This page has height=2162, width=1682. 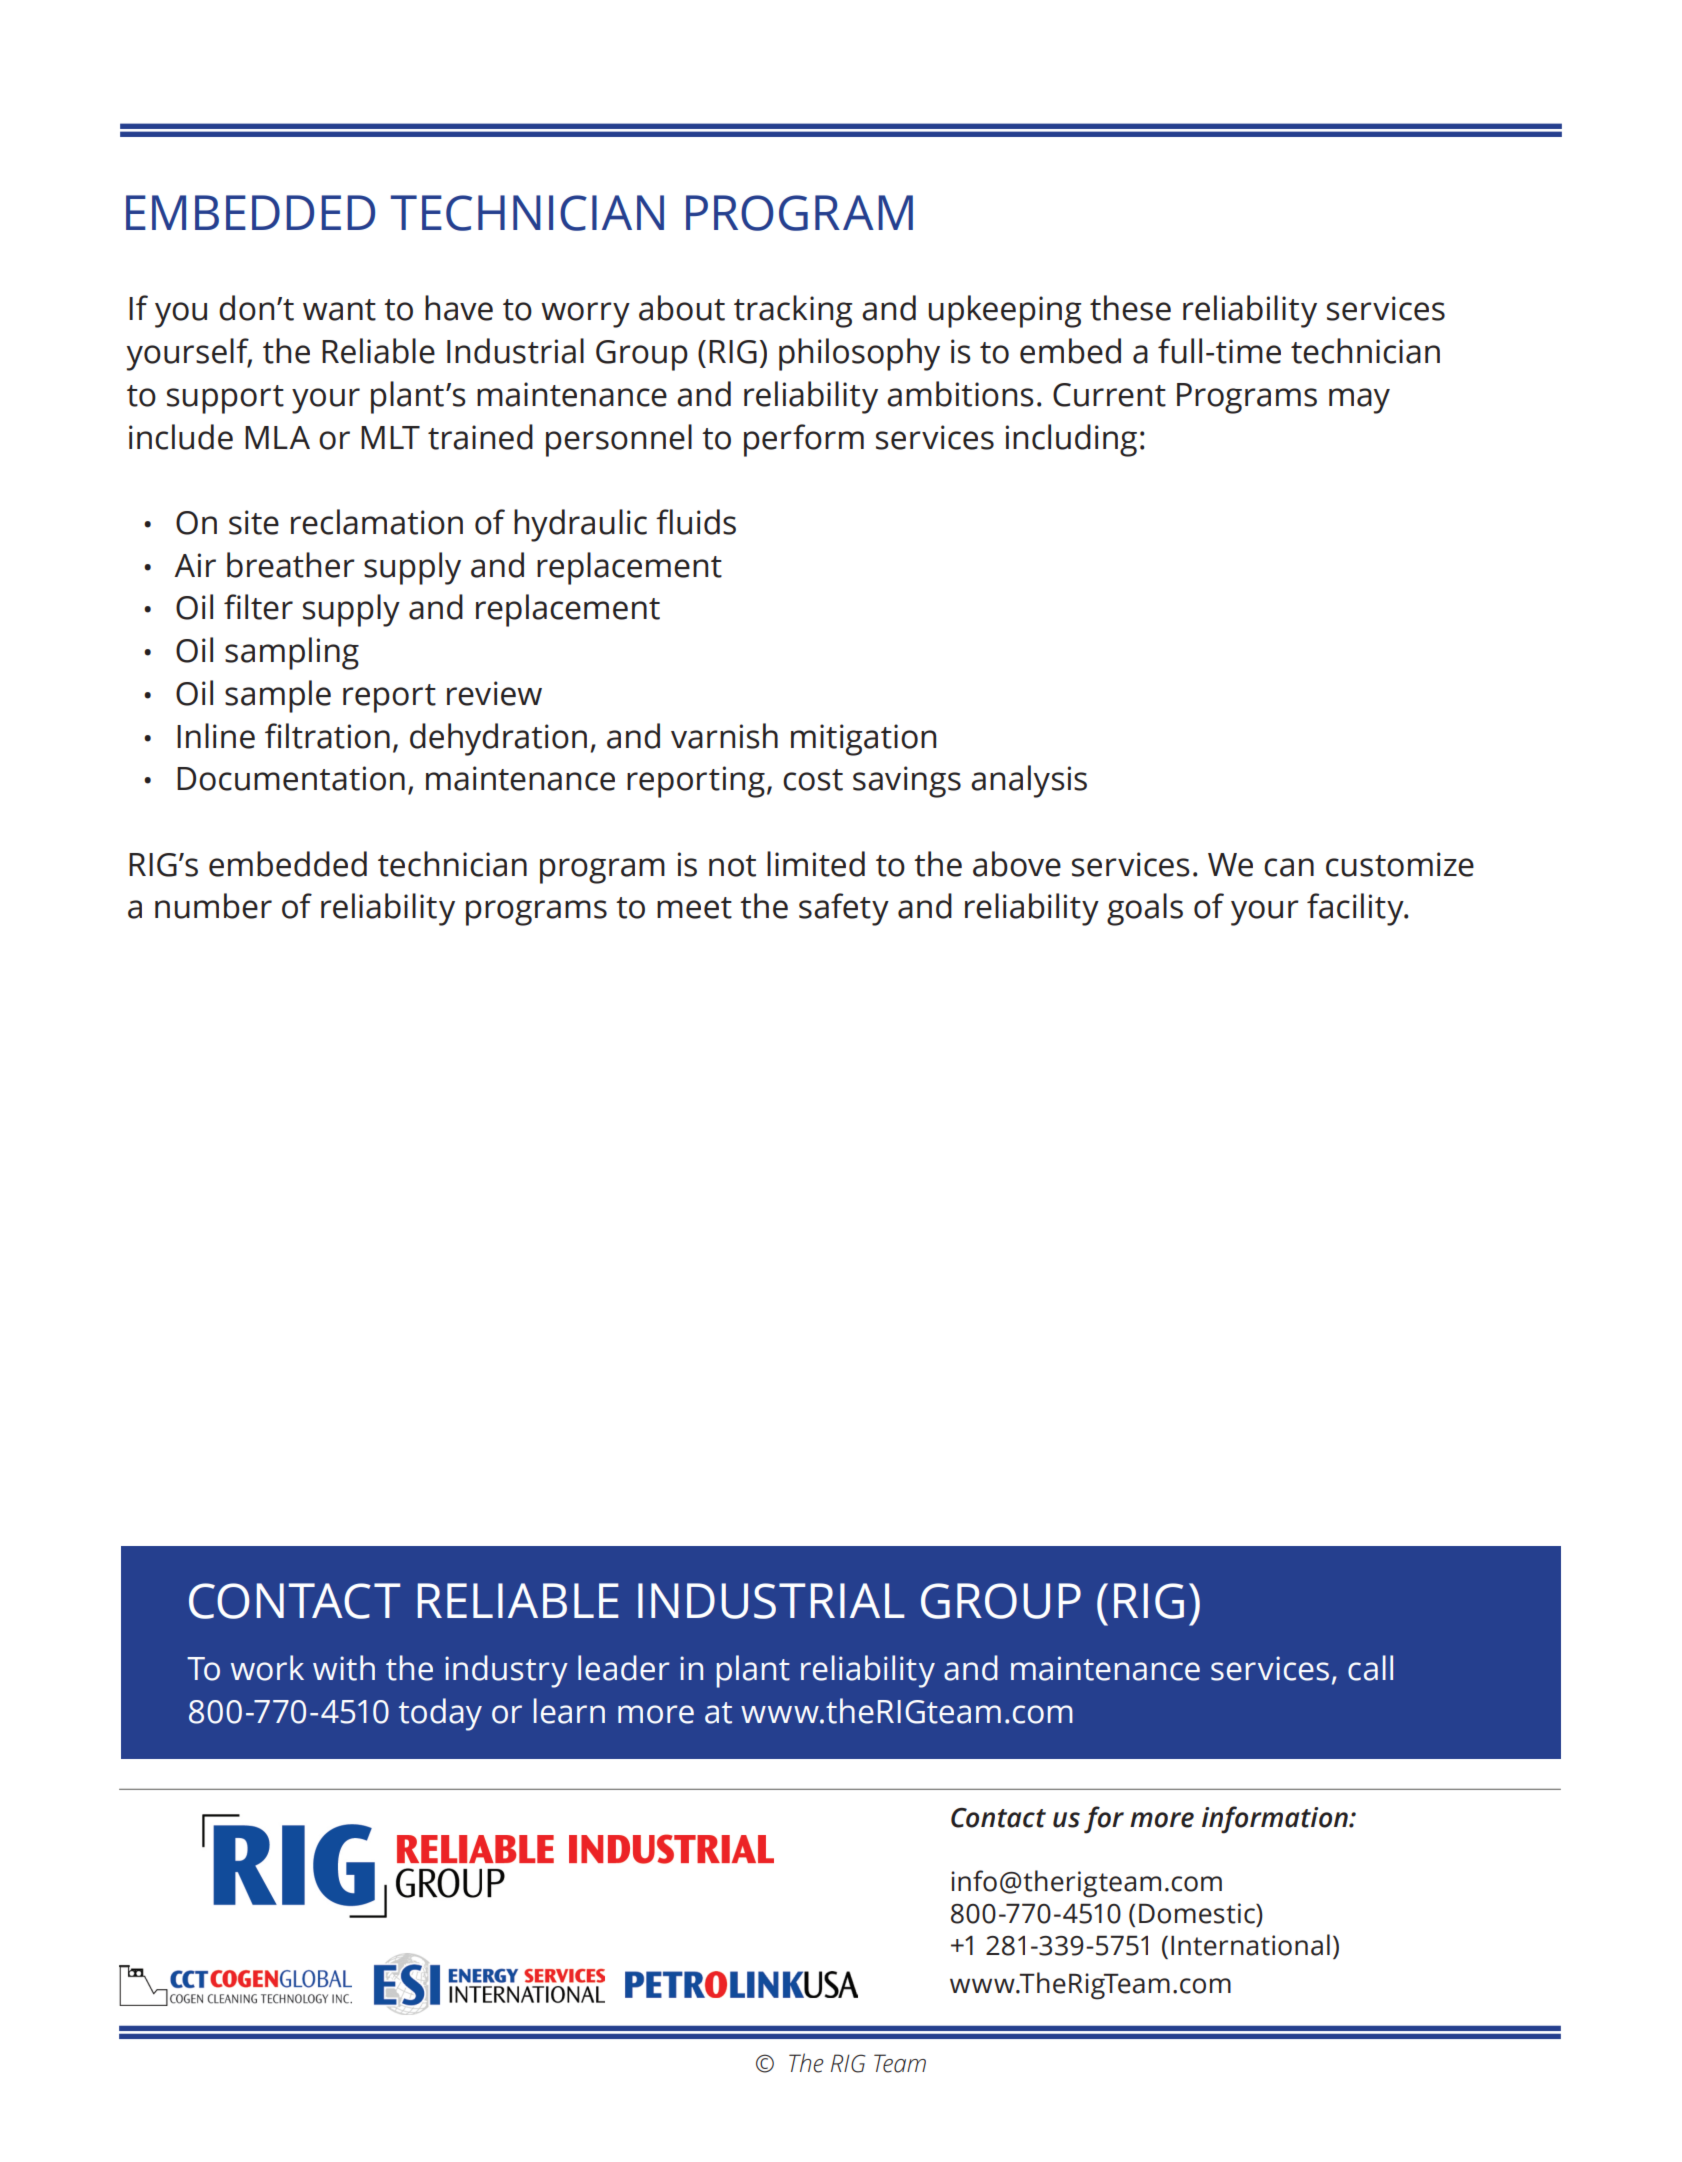 What do you see at coordinates (793, 311) in the page?
I see `tracking` at bounding box center [793, 311].
